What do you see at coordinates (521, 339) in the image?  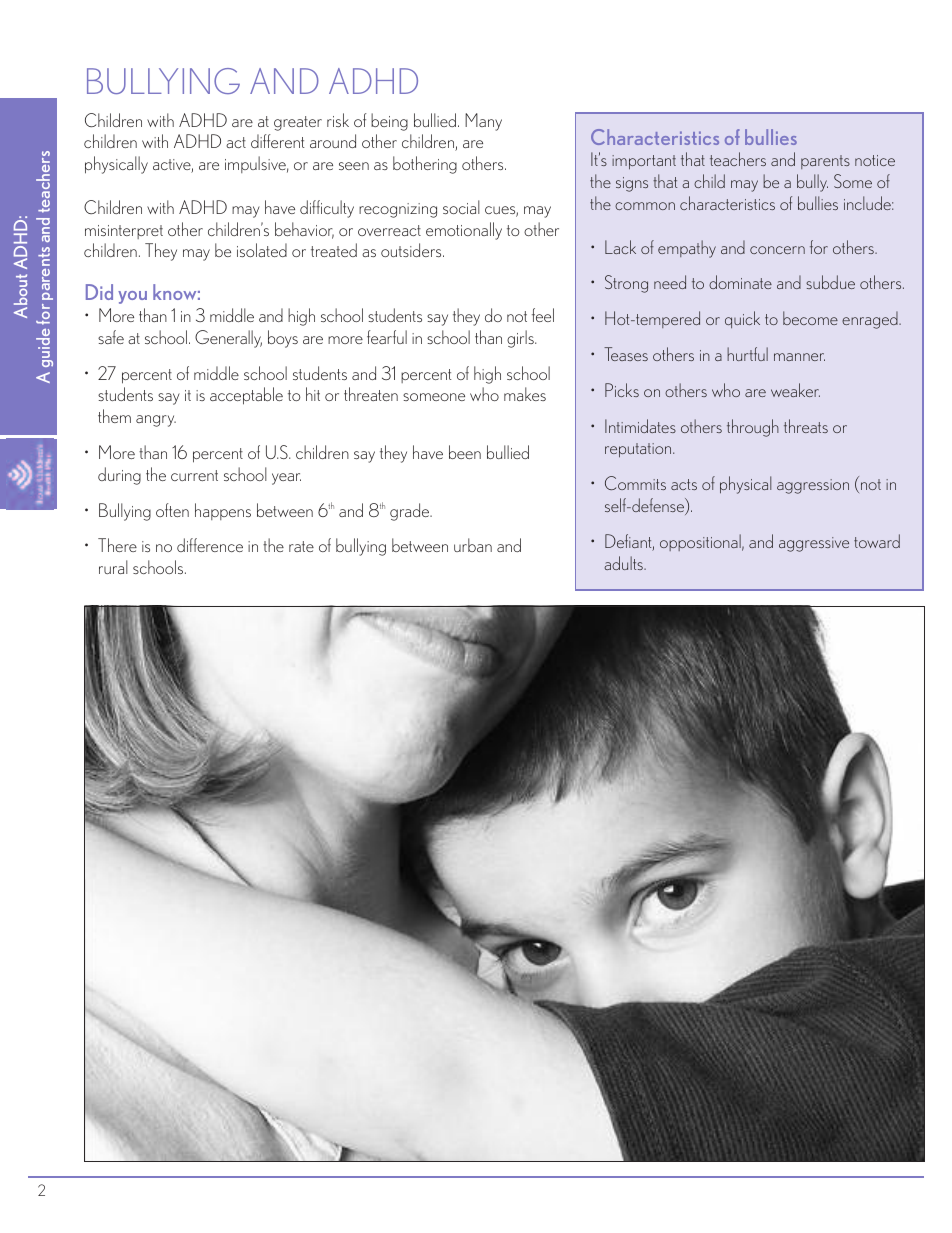 I see `girls` at bounding box center [521, 339].
